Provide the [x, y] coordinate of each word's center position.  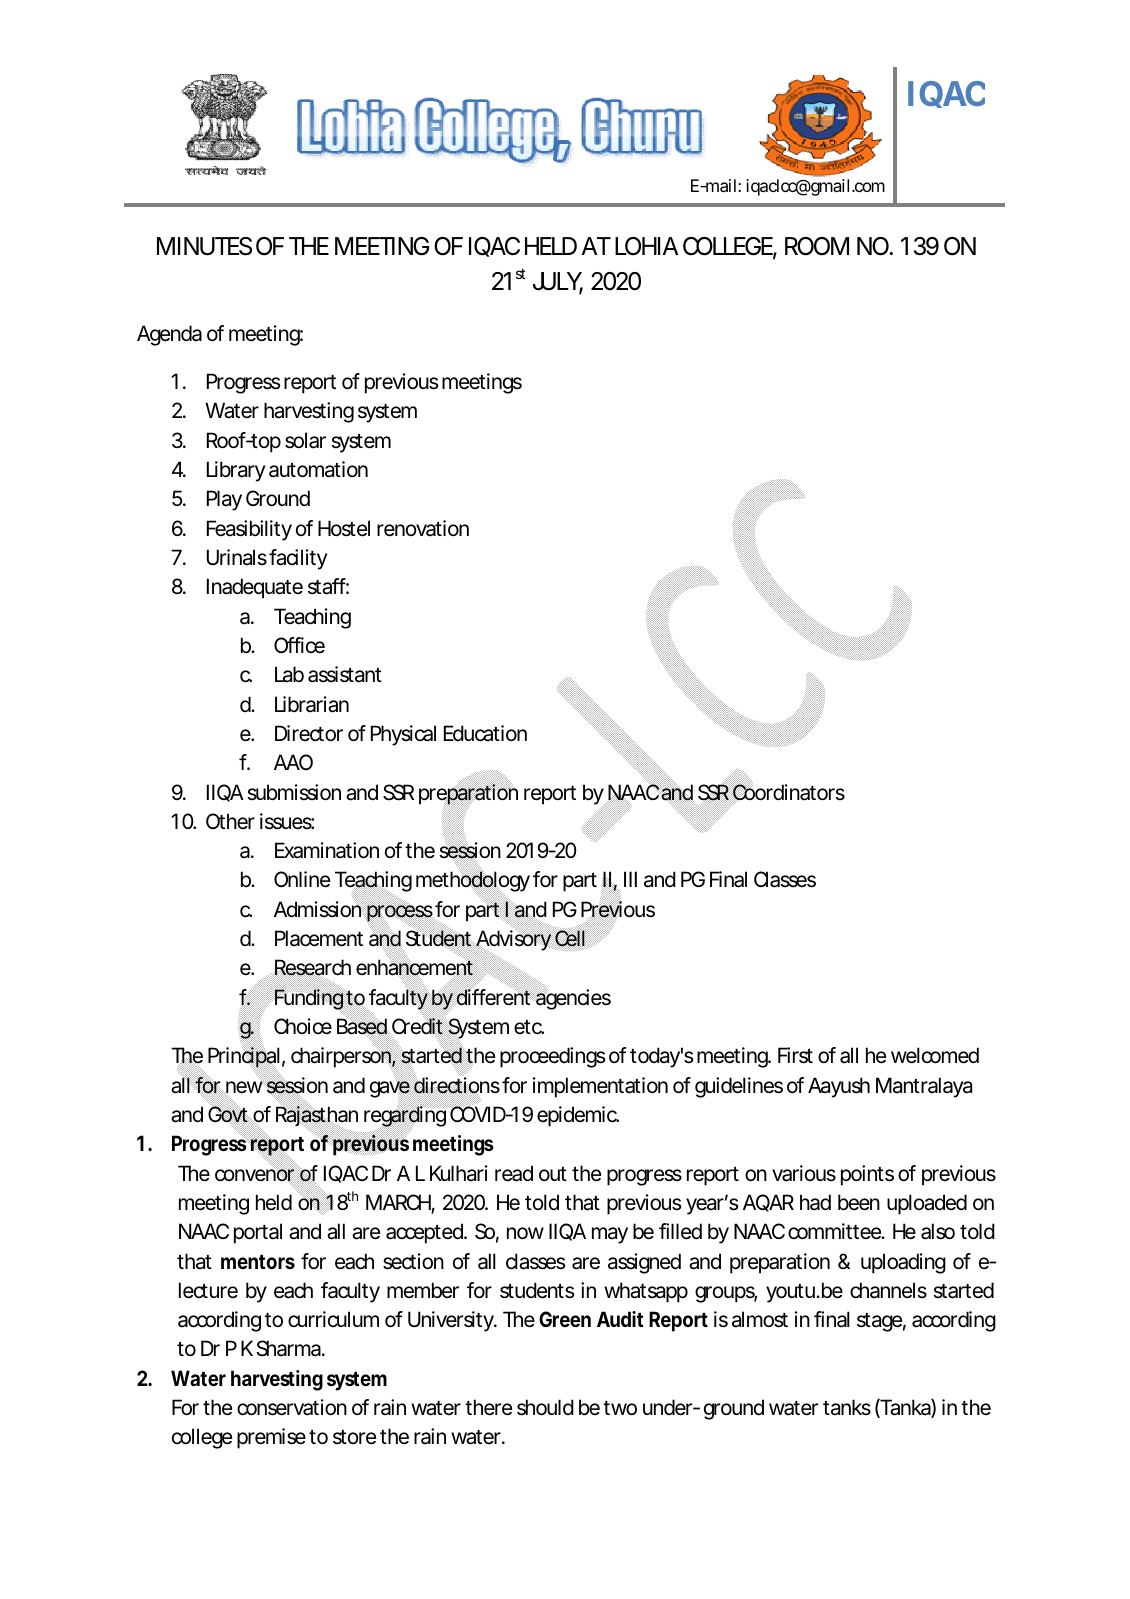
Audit [620, 1319]
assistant [345, 674]
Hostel [344, 528]
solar [305, 440]
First [795, 1055]
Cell [570, 938]
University [451, 1321]
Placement [319, 938]
